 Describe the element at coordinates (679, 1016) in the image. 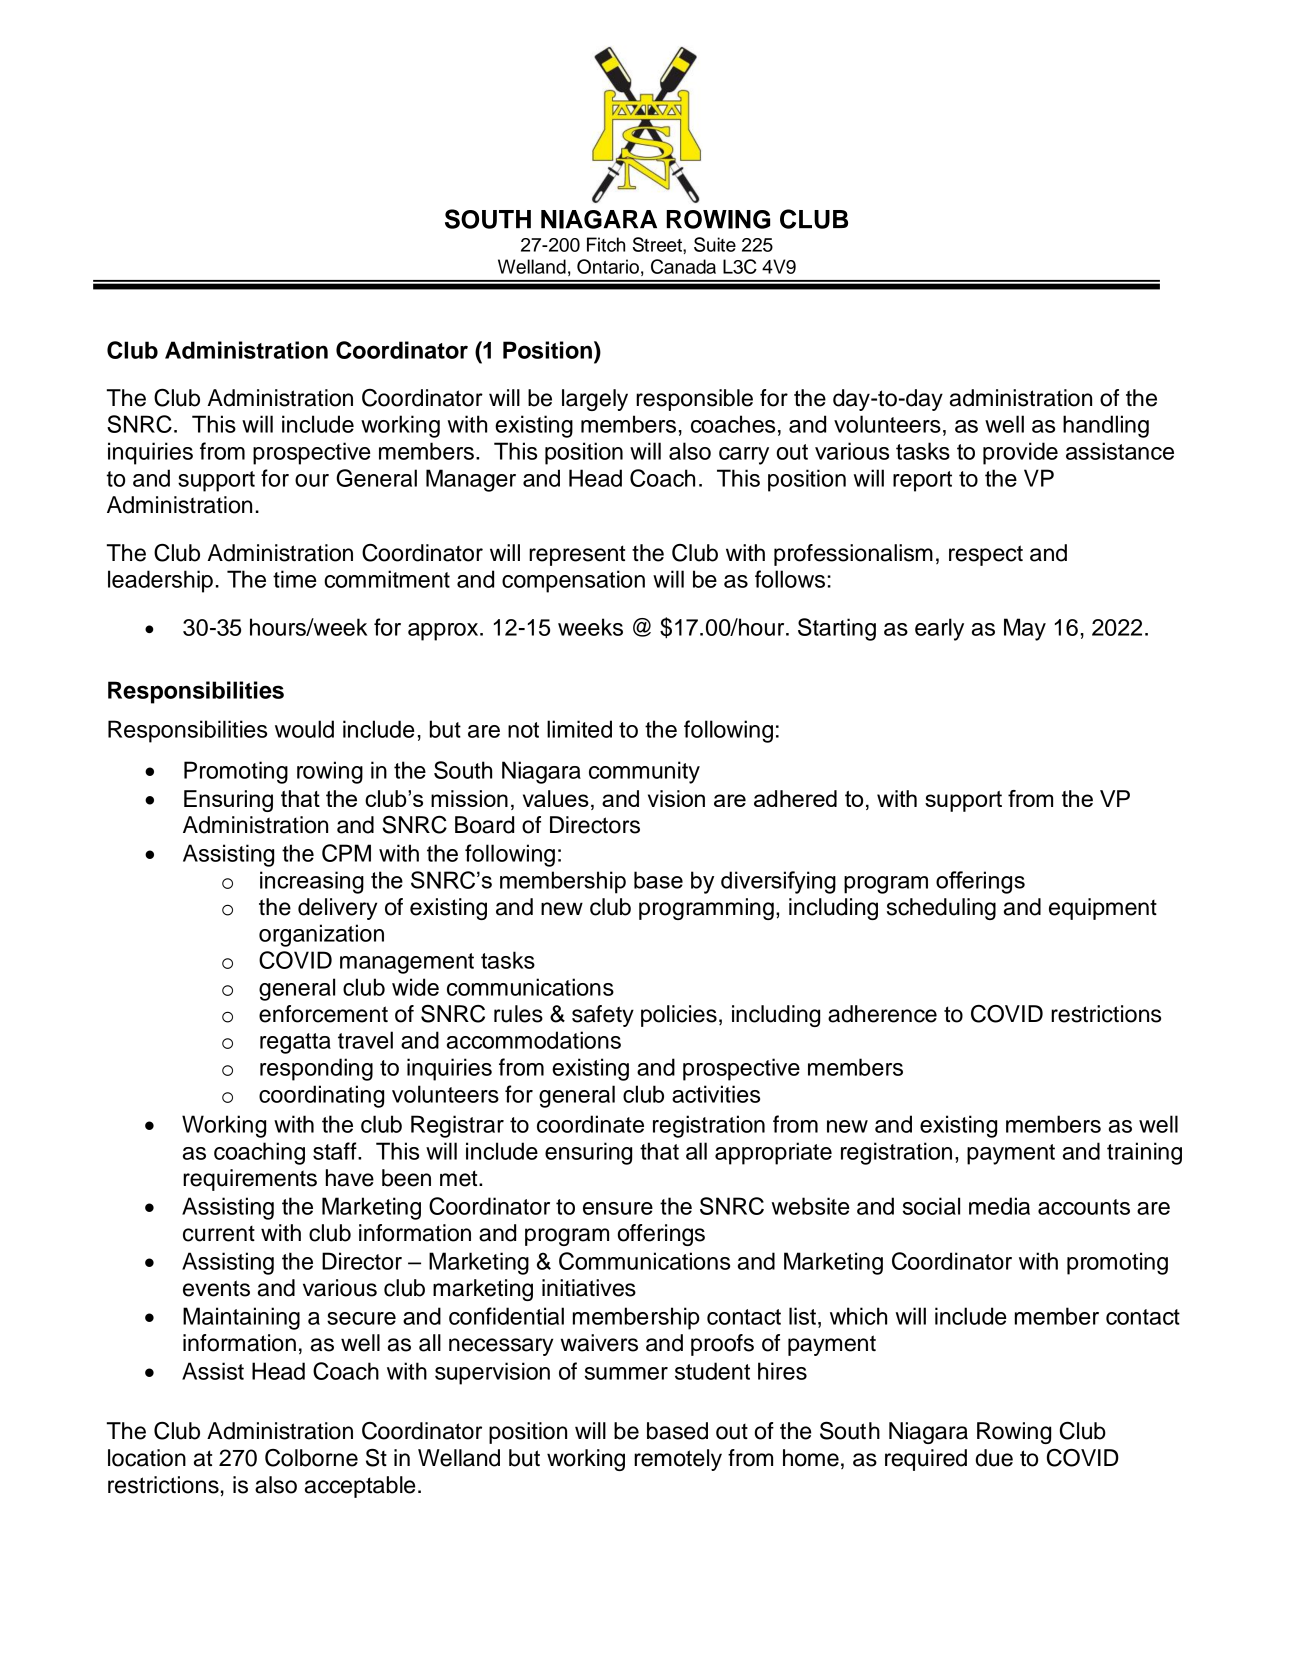

I see `policies` at that location.
